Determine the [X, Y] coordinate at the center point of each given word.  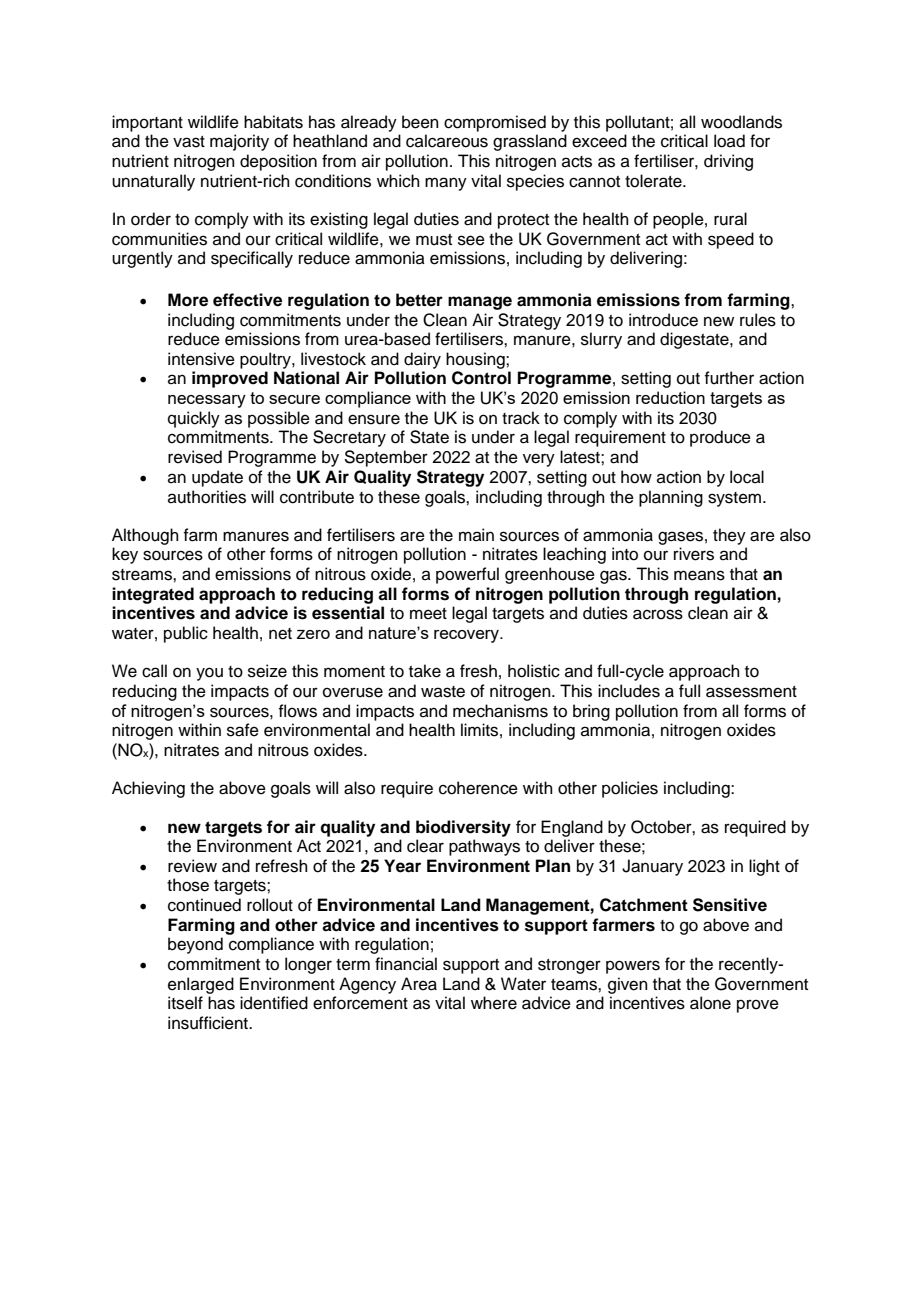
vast [189, 142]
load [729, 141]
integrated [153, 595]
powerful [467, 575]
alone [710, 1003]
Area [419, 984]
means [699, 575]
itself [185, 1003]
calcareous [447, 141]
